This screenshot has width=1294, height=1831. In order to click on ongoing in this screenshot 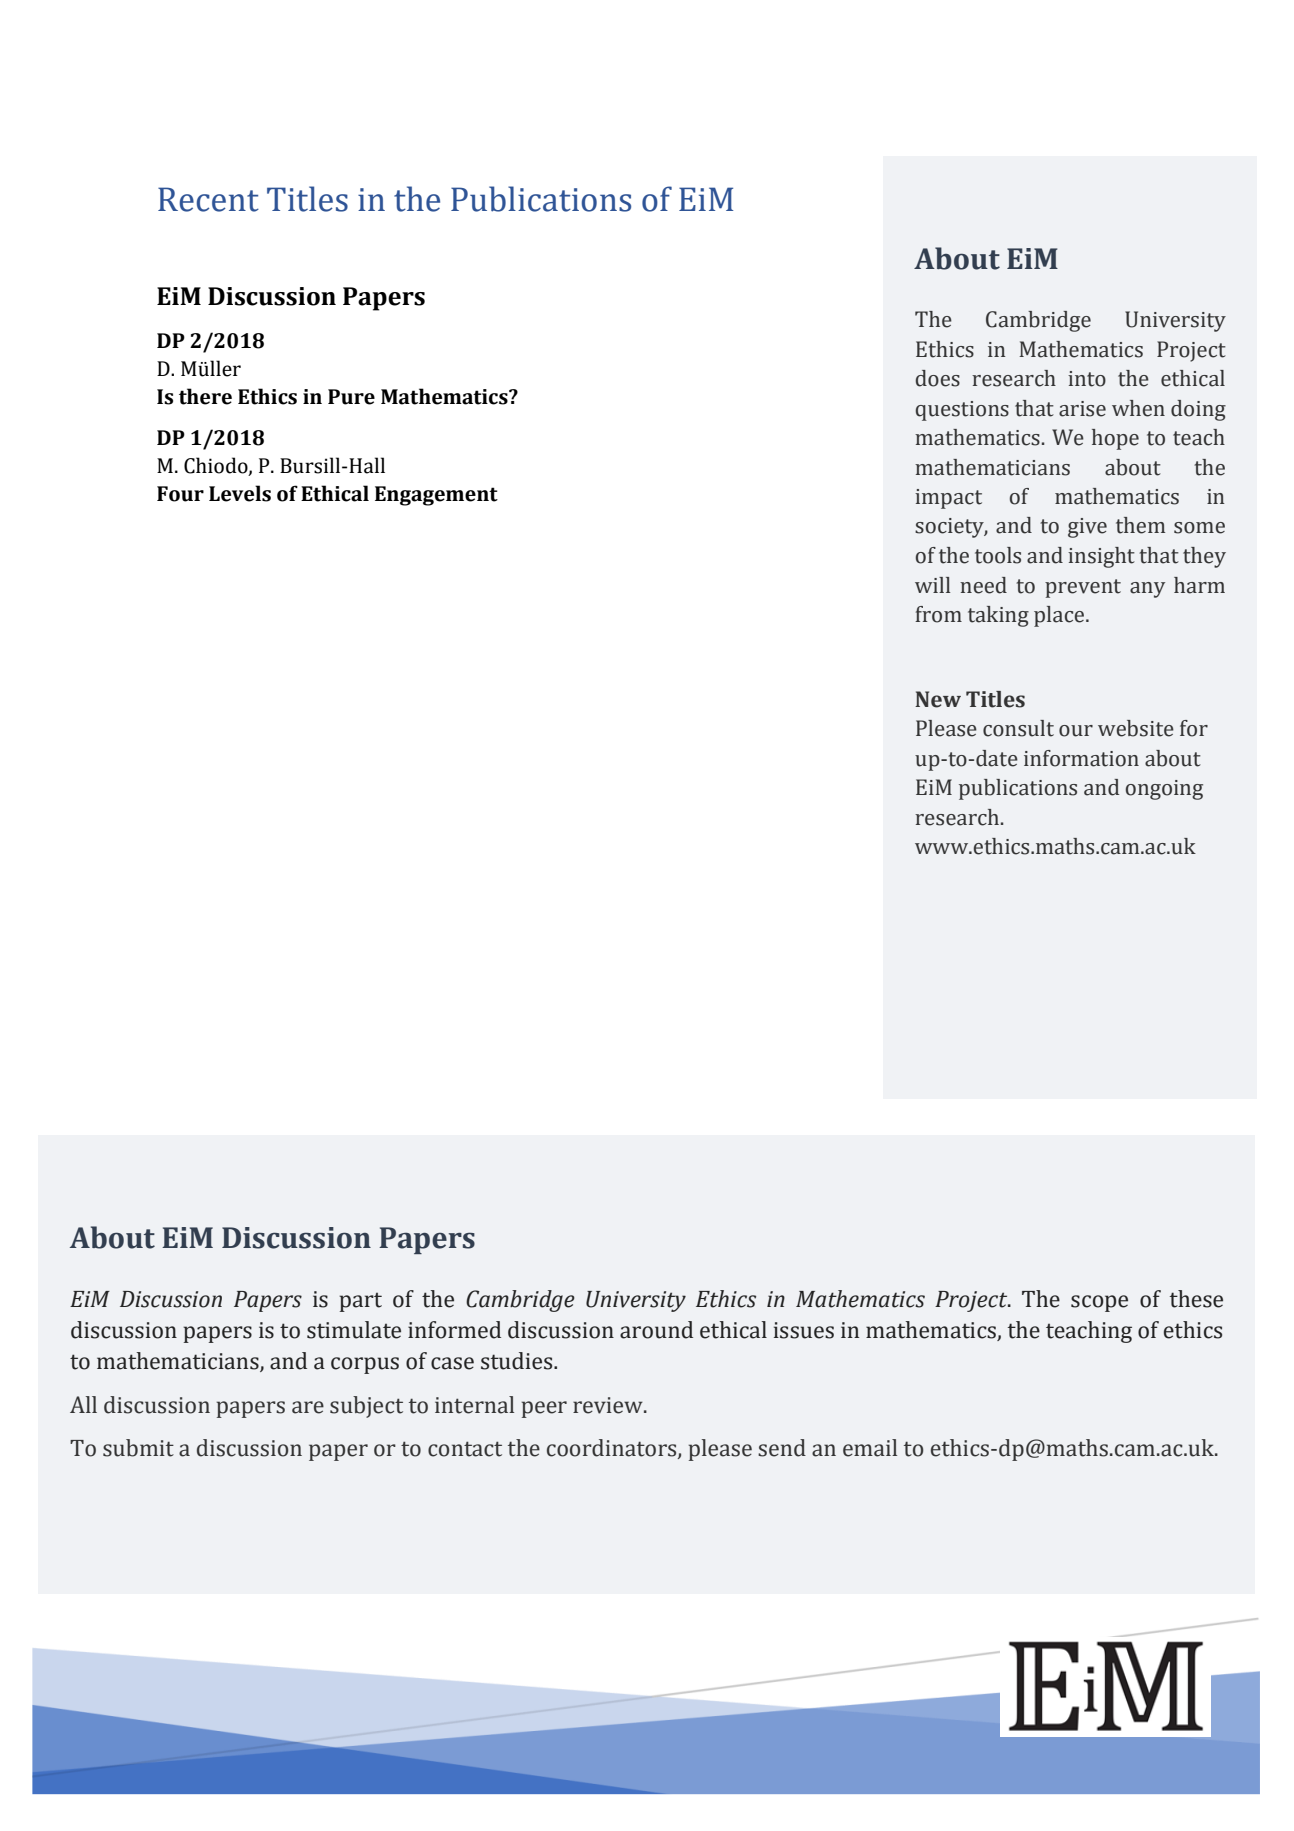, I will do `click(1164, 790)`.
